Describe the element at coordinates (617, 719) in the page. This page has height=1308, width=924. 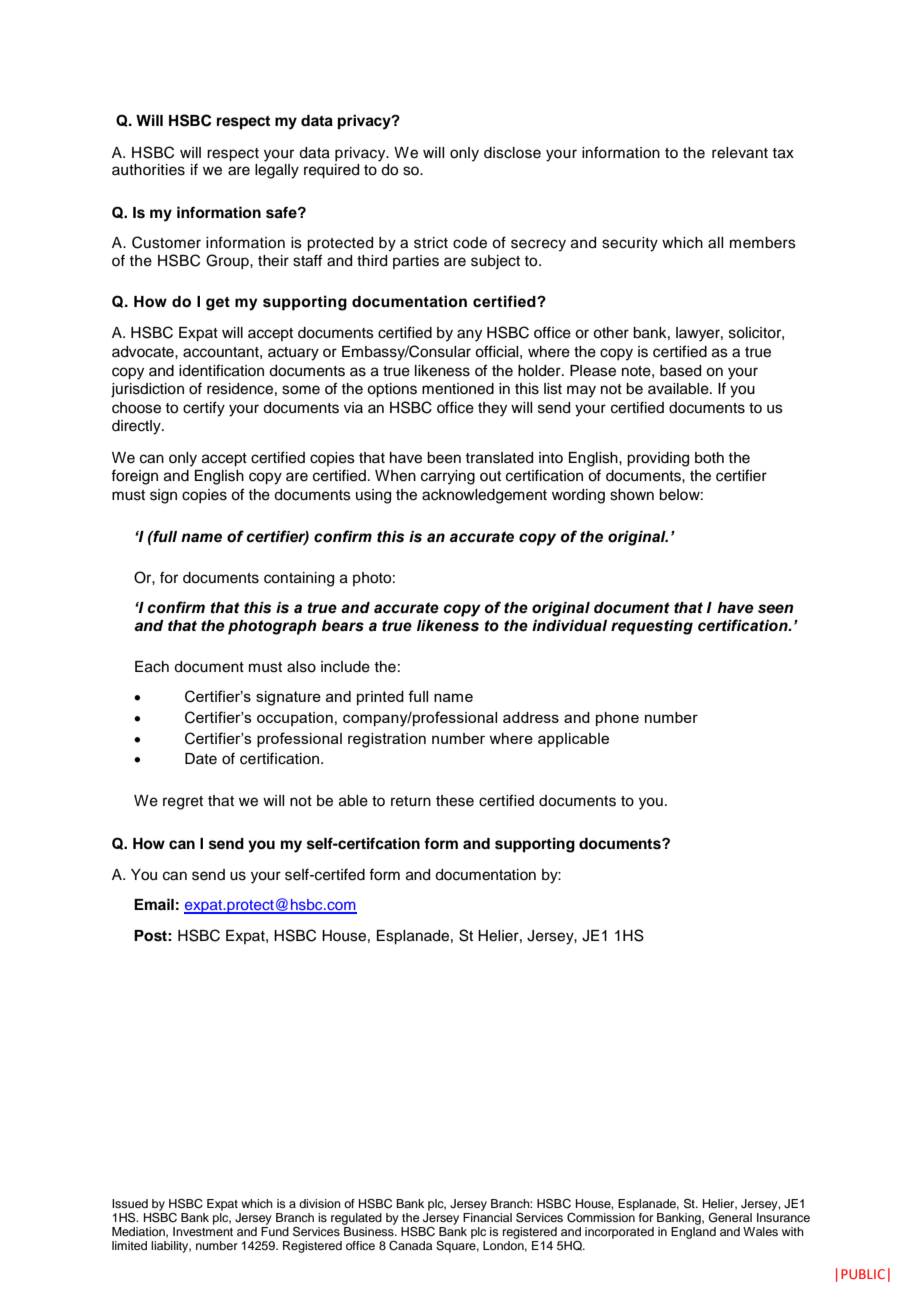
I see `phone` at that location.
